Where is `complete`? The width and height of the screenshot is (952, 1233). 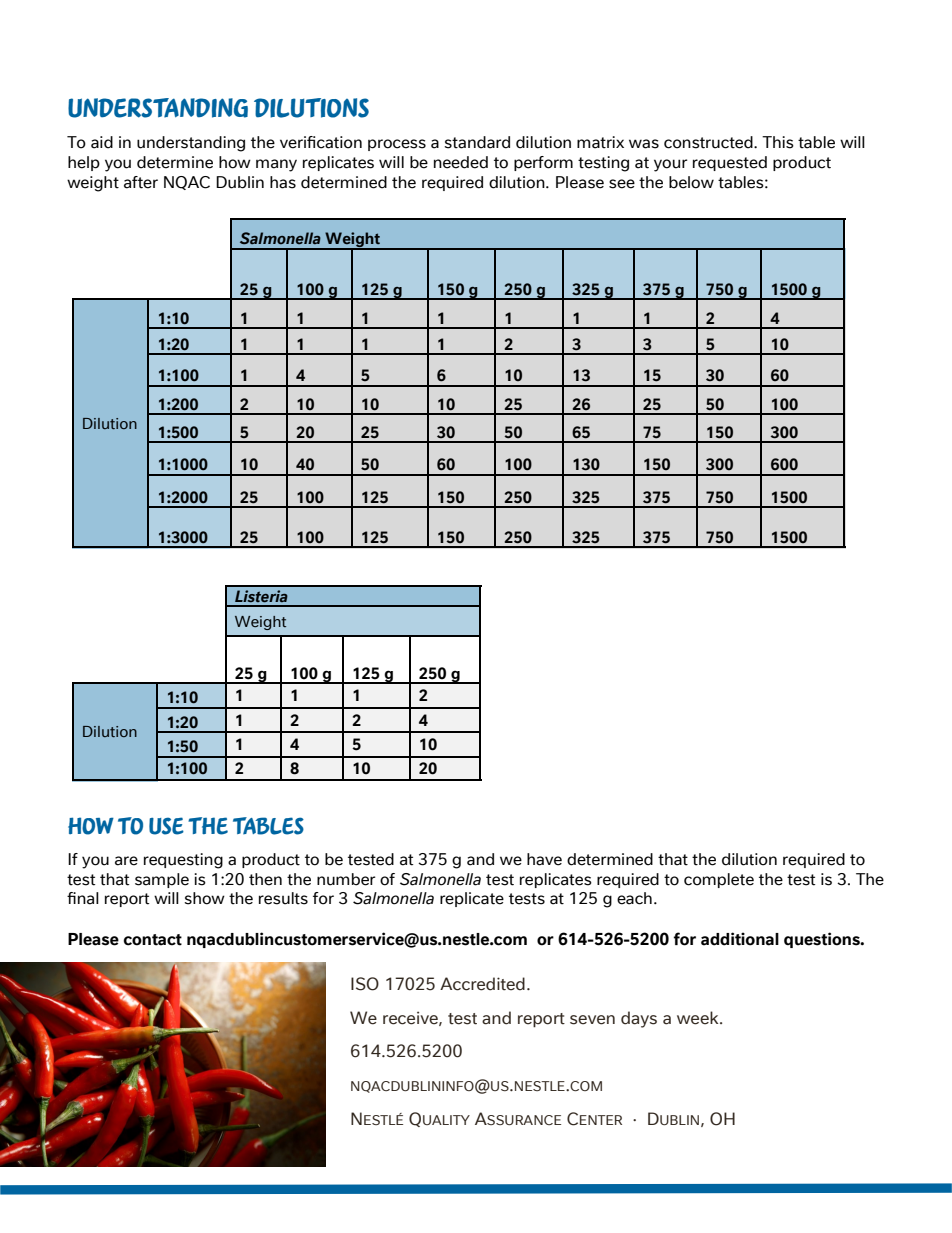 complete is located at coordinates (719, 880).
